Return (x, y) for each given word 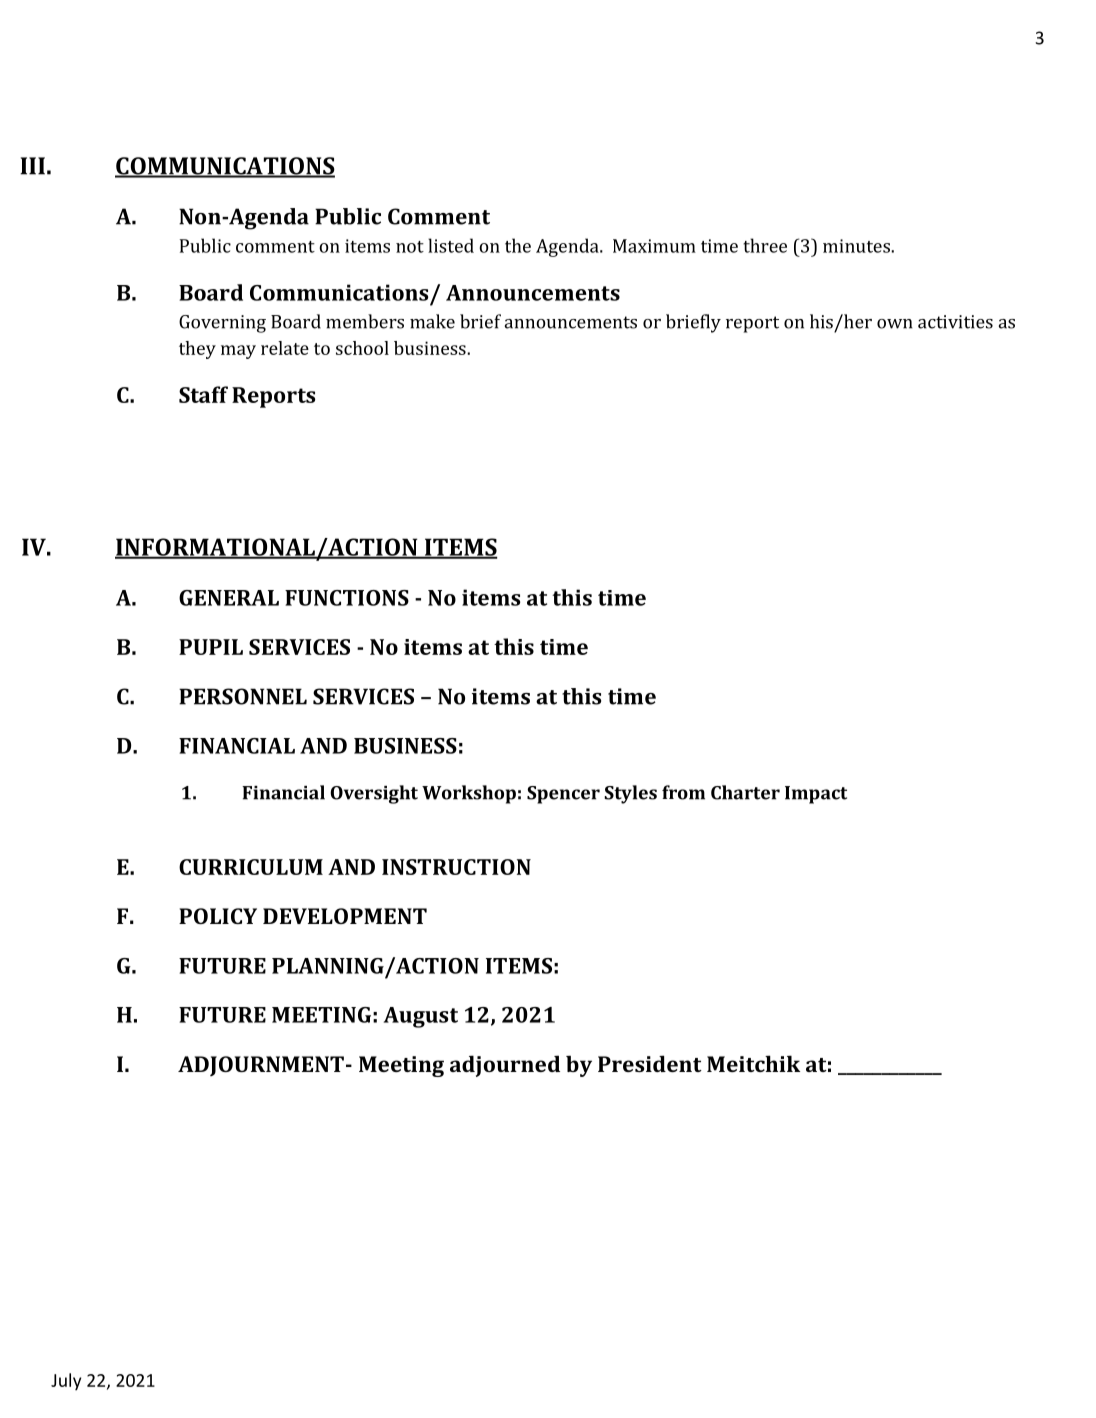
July (66, 1381)
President (650, 1063)
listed (451, 245)
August (421, 1017)
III (32, 166)
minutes (857, 246)
